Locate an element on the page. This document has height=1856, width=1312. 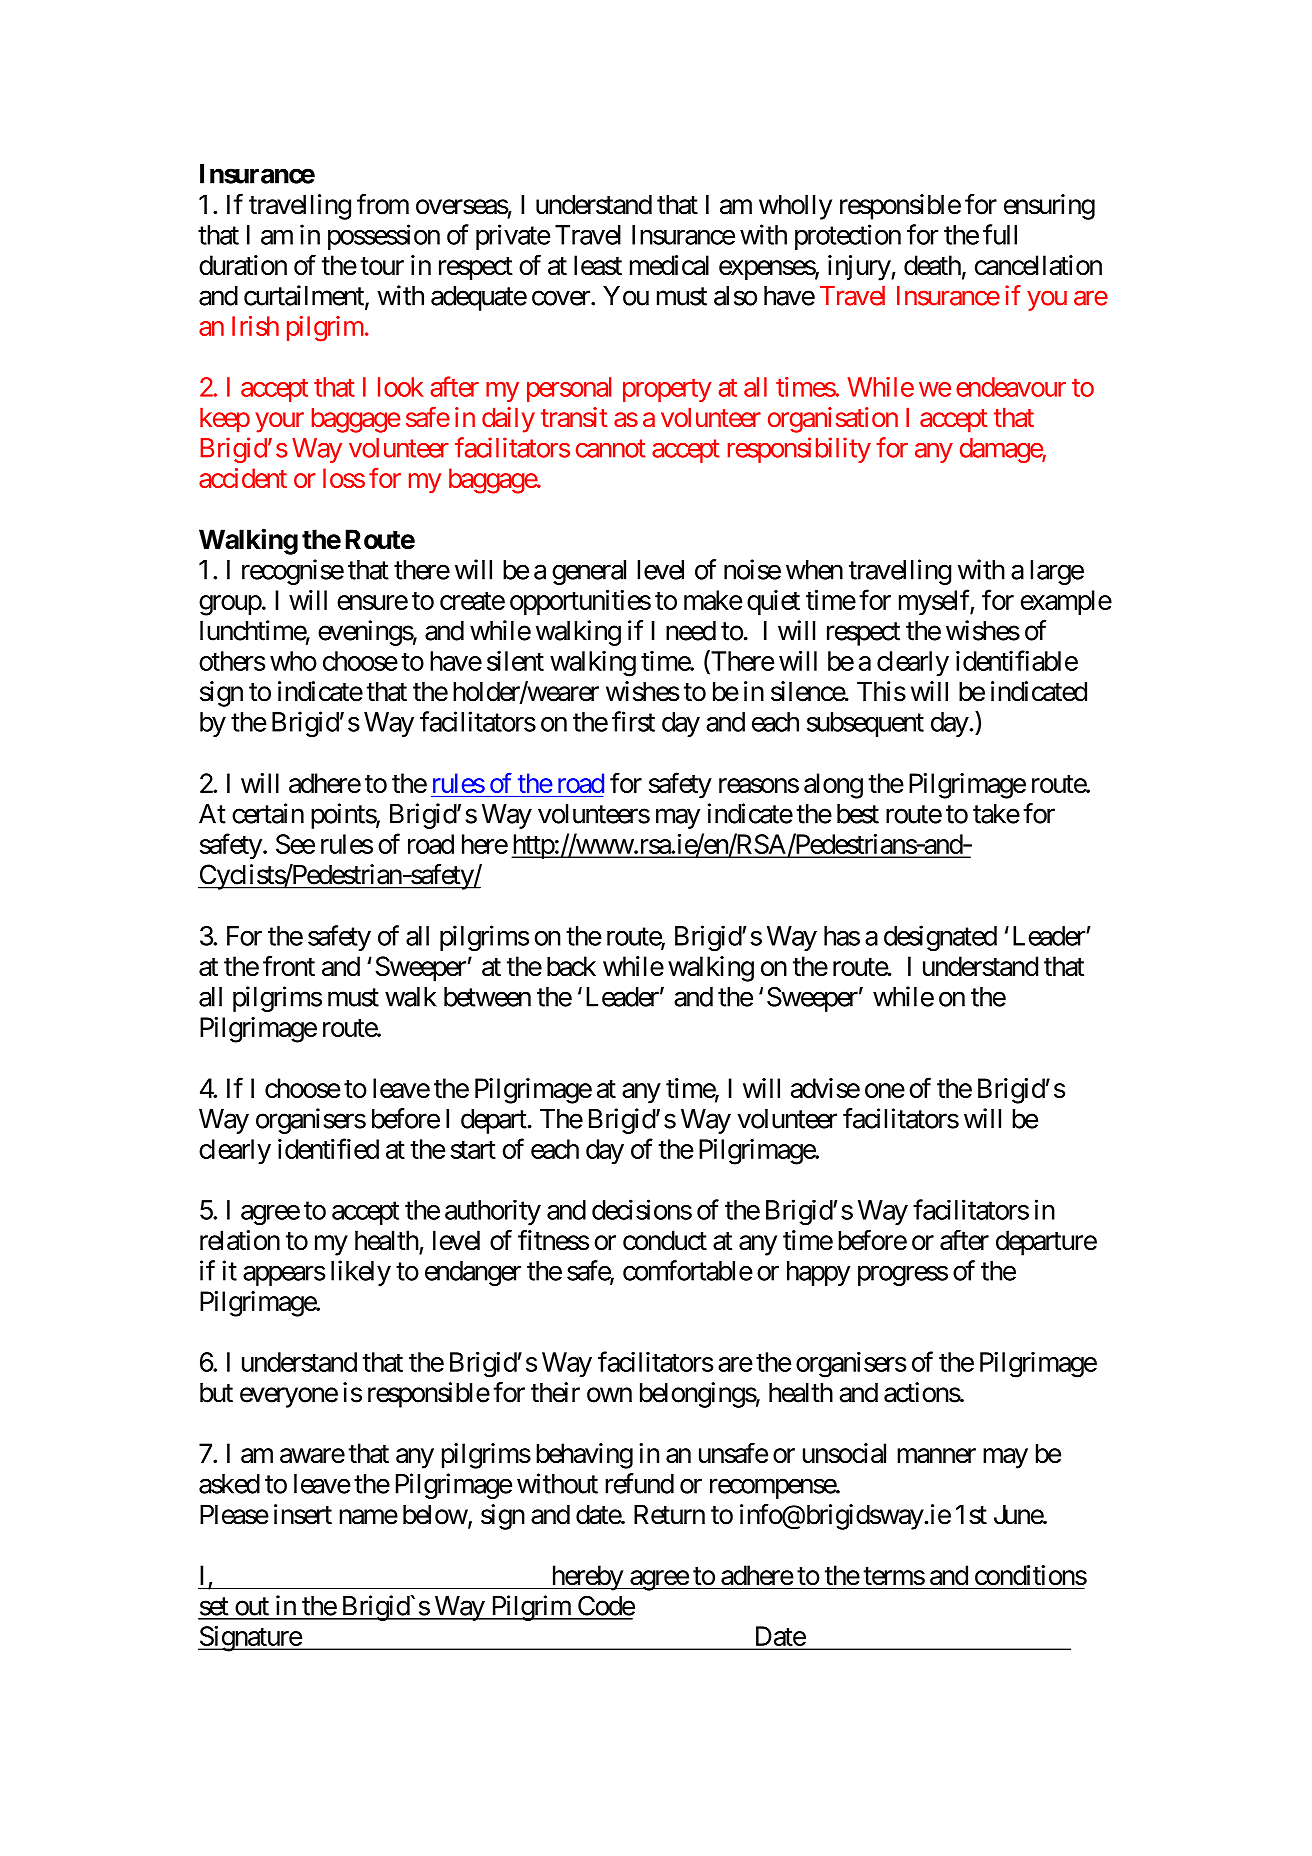
happy is located at coordinates (819, 1273).
